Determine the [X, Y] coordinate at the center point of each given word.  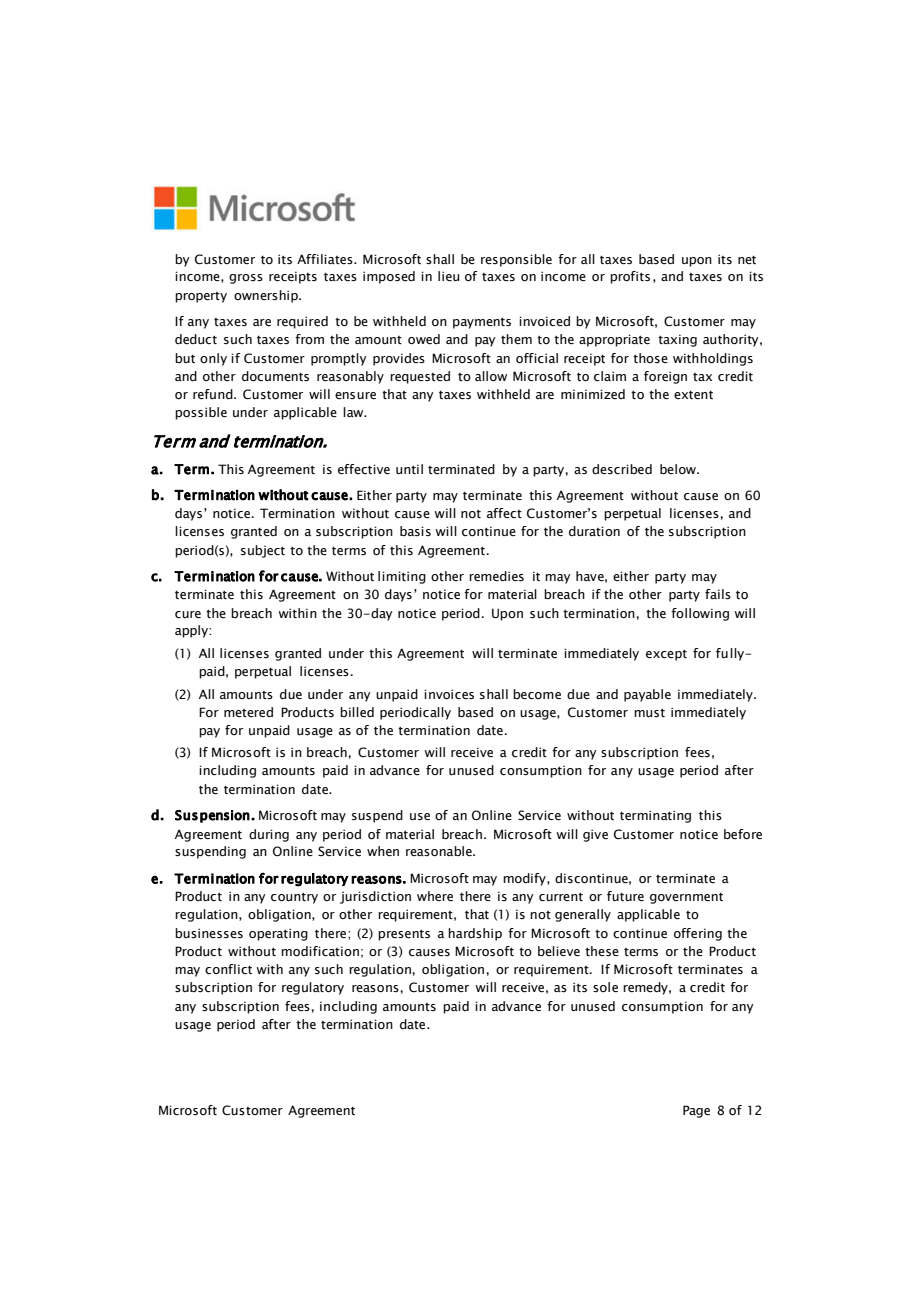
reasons [376, 989]
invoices [449, 694]
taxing [677, 340]
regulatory [313, 988]
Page [696, 1111]
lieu [449, 276]
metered [248, 712]
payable [647, 695]
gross [246, 279]
